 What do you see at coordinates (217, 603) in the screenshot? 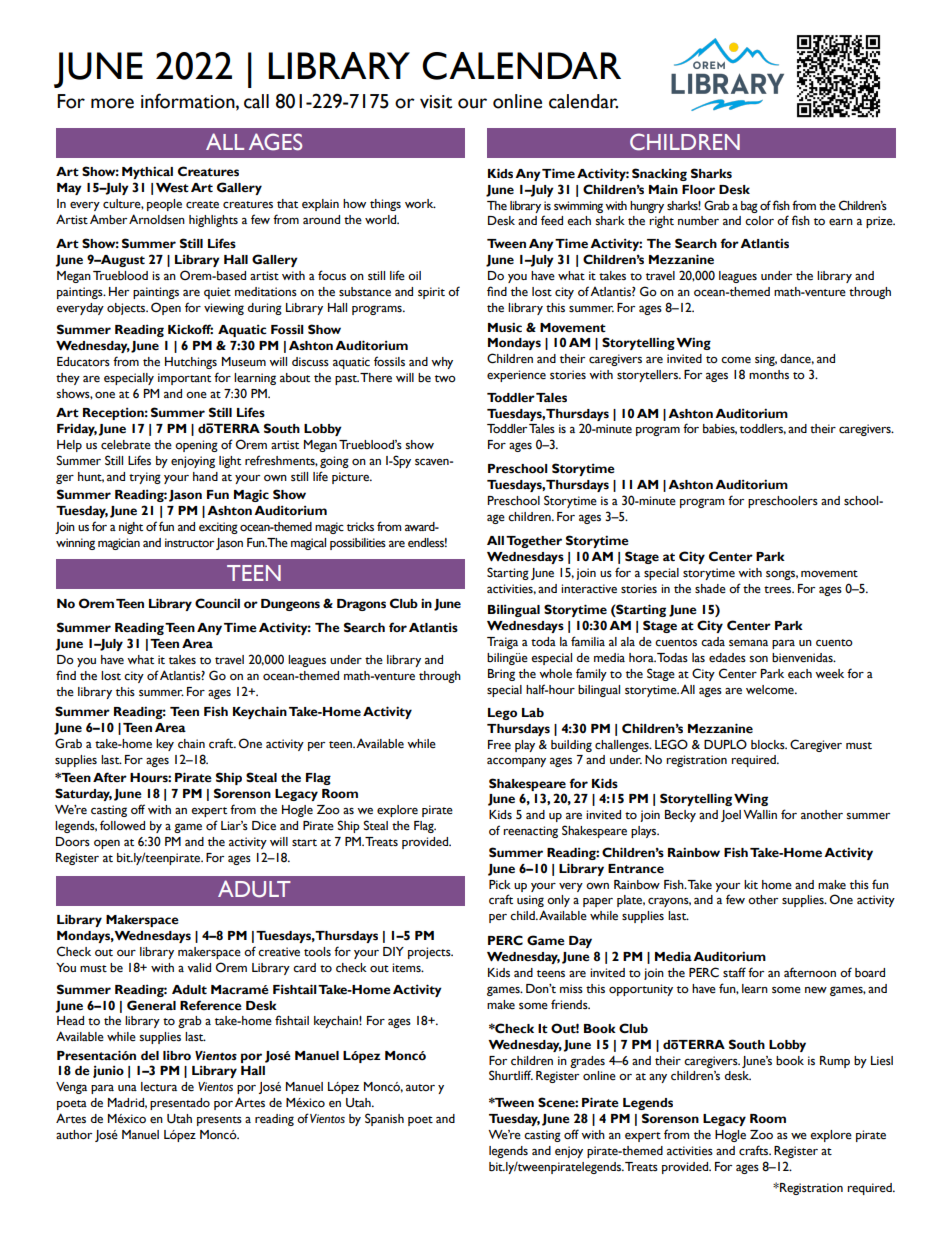
I see `Council` at bounding box center [217, 603].
